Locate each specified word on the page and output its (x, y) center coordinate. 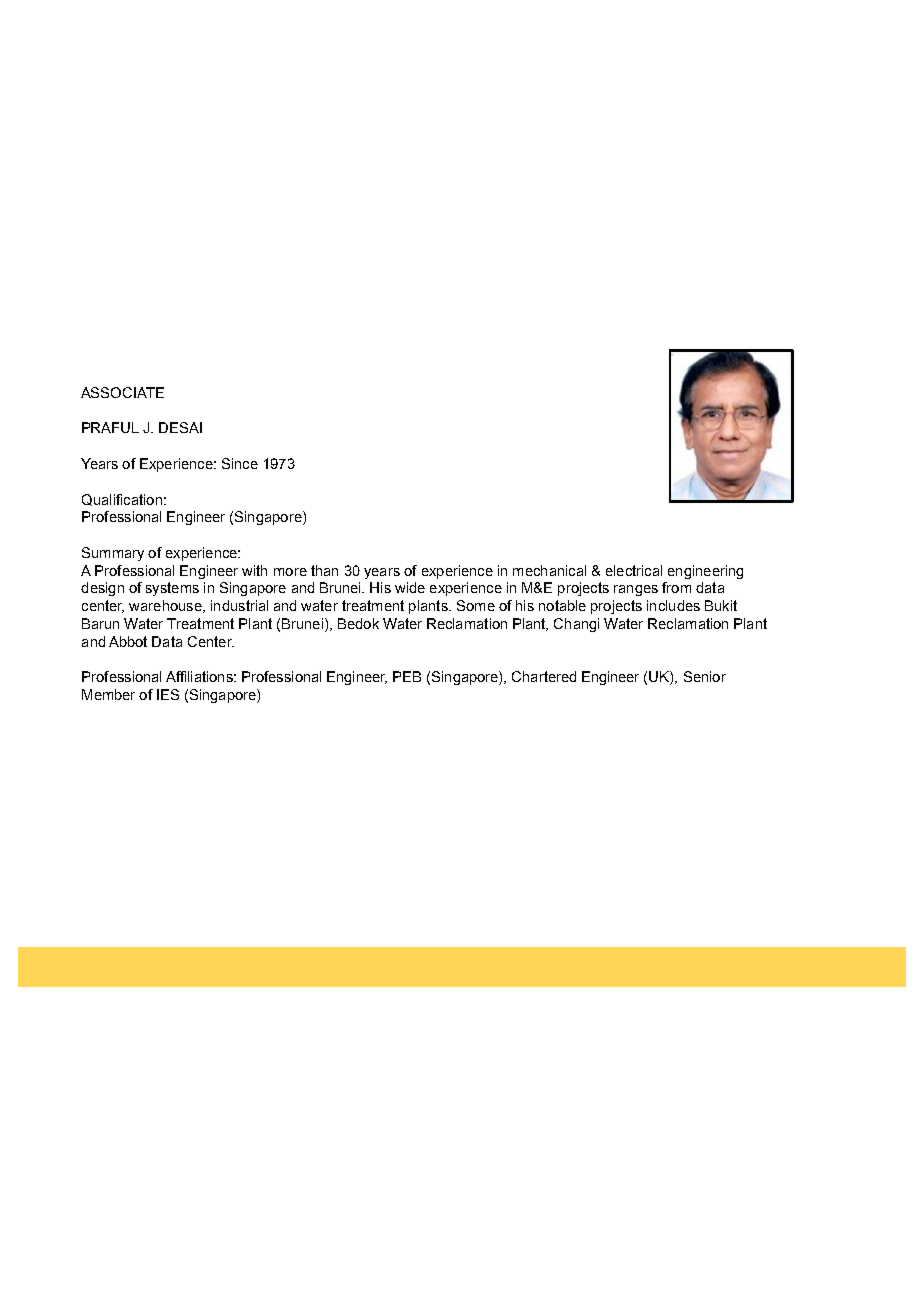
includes (673, 605)
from (676, 587)
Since (240, 463)
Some (476, 605)
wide (410, 587)
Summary (113, 554)
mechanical (549, 570)
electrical (634, 570)
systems (172, 589)
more (290, 572)
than (324, 570)
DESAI (180, 427)
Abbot (128, 641)
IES (168, 694)
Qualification (122, 500)
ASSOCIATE (122, 392)
